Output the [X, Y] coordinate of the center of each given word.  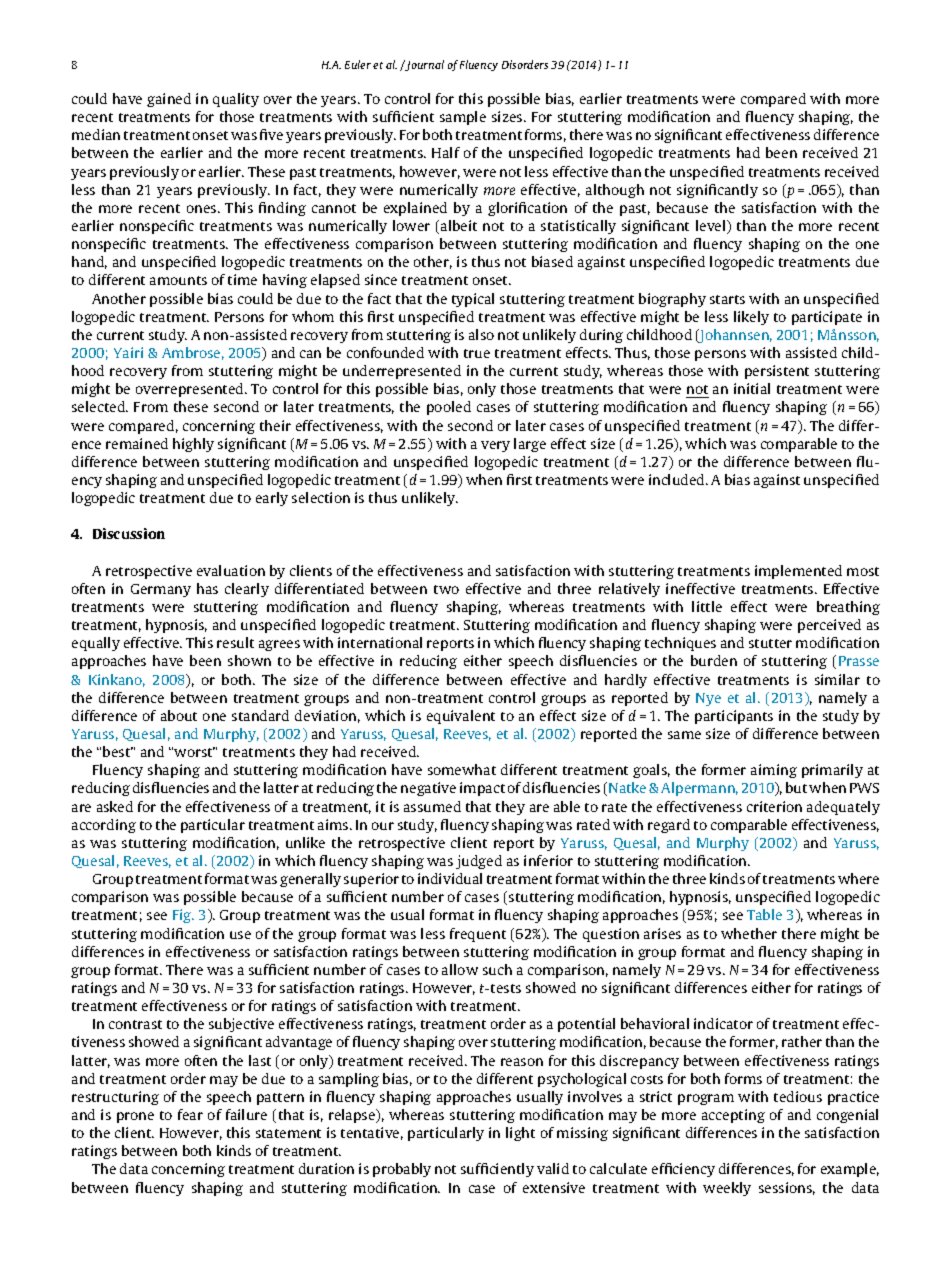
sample [463, 118]
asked [115, 806]
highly [193, 445]
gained [169, 100]
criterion [774, 806]
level [712, 227]
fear [190, 1114]
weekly [727, 1189]
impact [482, 789]
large [530, 445]
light [520, 1134]
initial [752, 388]
